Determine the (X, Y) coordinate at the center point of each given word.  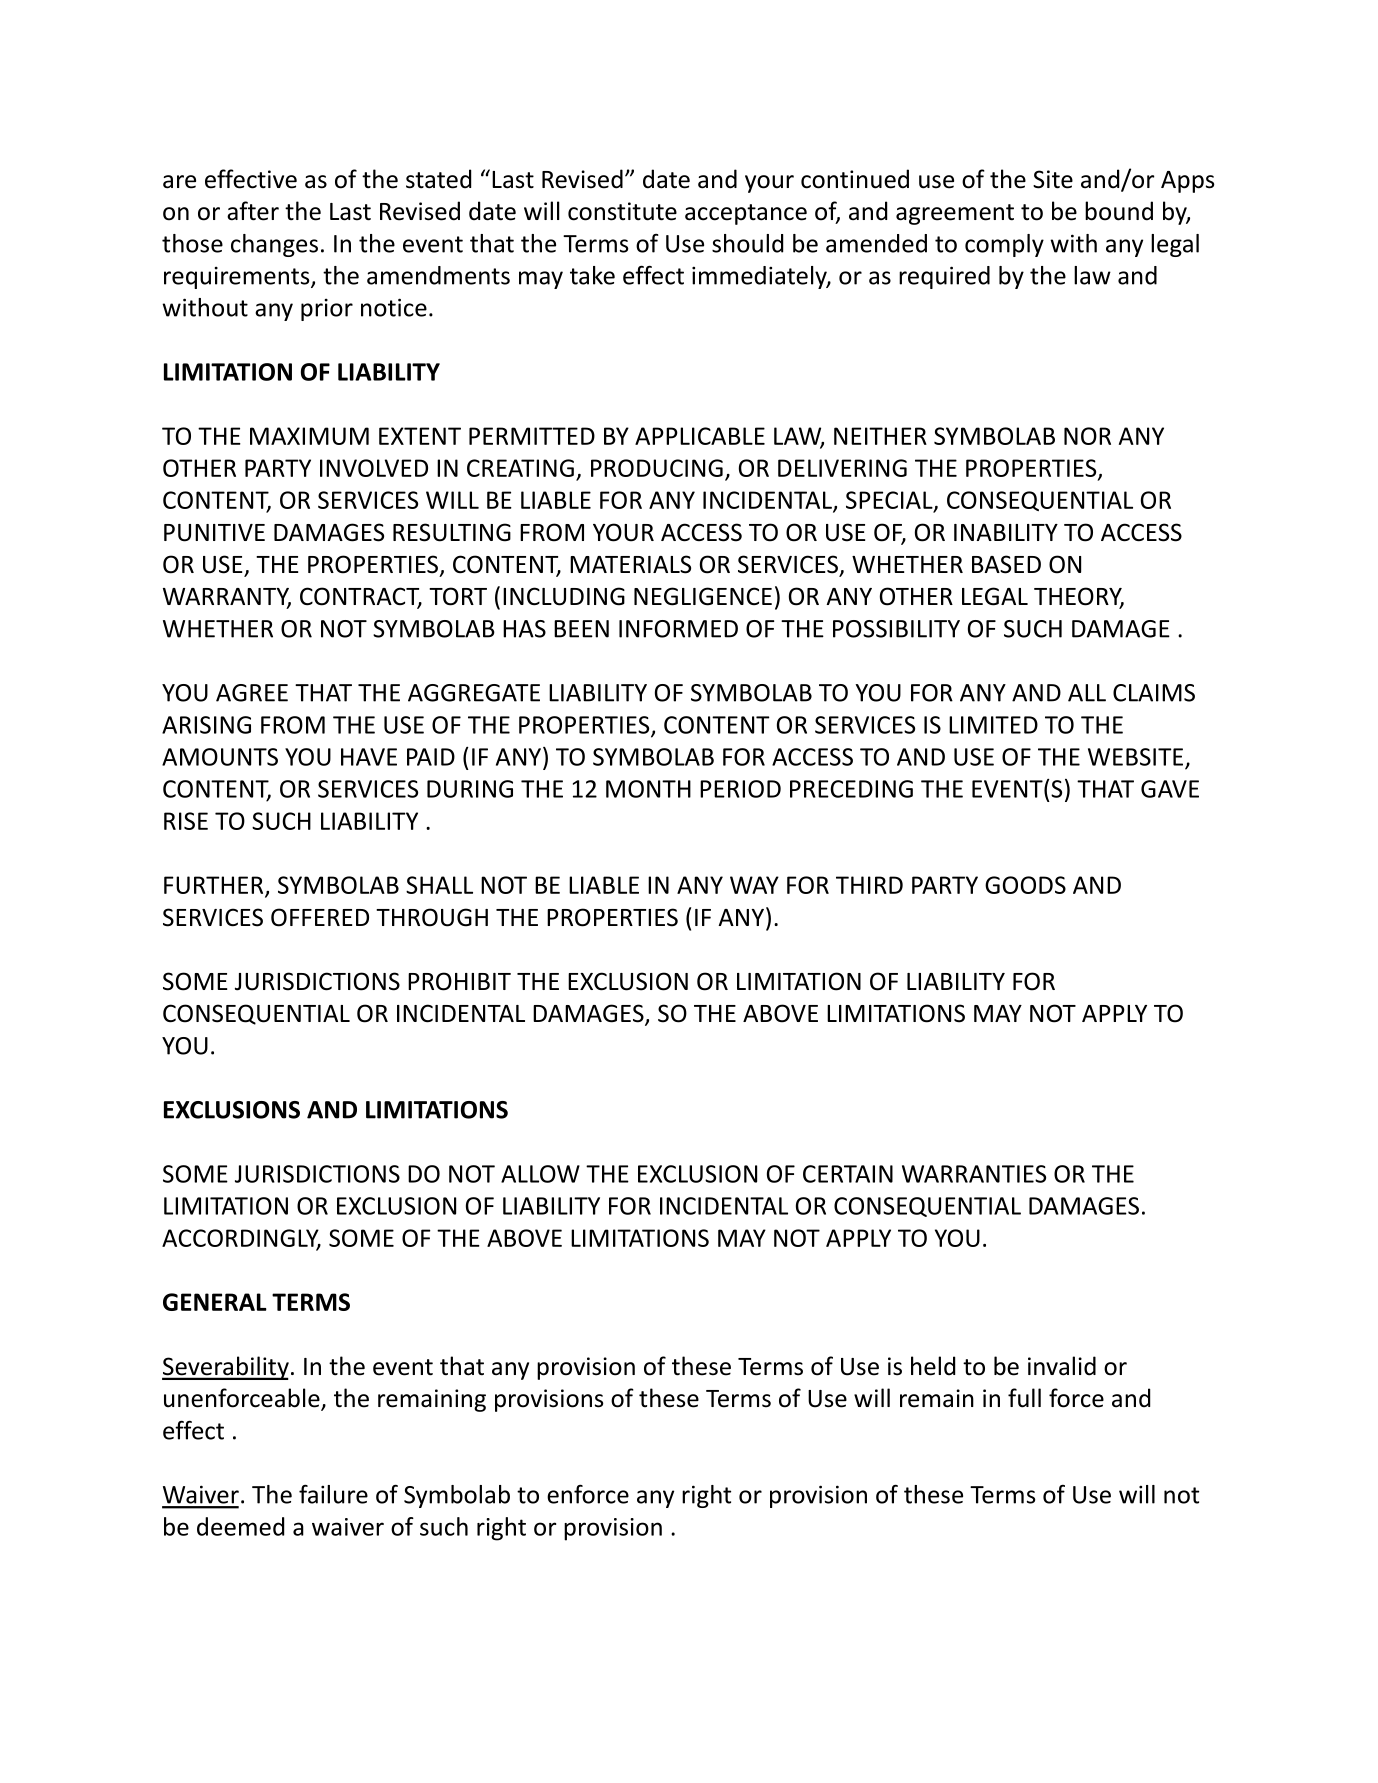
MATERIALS (630, 564)
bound (1119, 211)
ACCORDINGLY (241, 1239)
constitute (622, 211)
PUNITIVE (214, 533)
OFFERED (320, 917)
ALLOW (540, 1174)
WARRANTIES (974, 1174)
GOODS (1025, 885)
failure (333, 1494)
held (933, 1366)
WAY (754, 885)
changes (274, 245)
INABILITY (1006, 532)
